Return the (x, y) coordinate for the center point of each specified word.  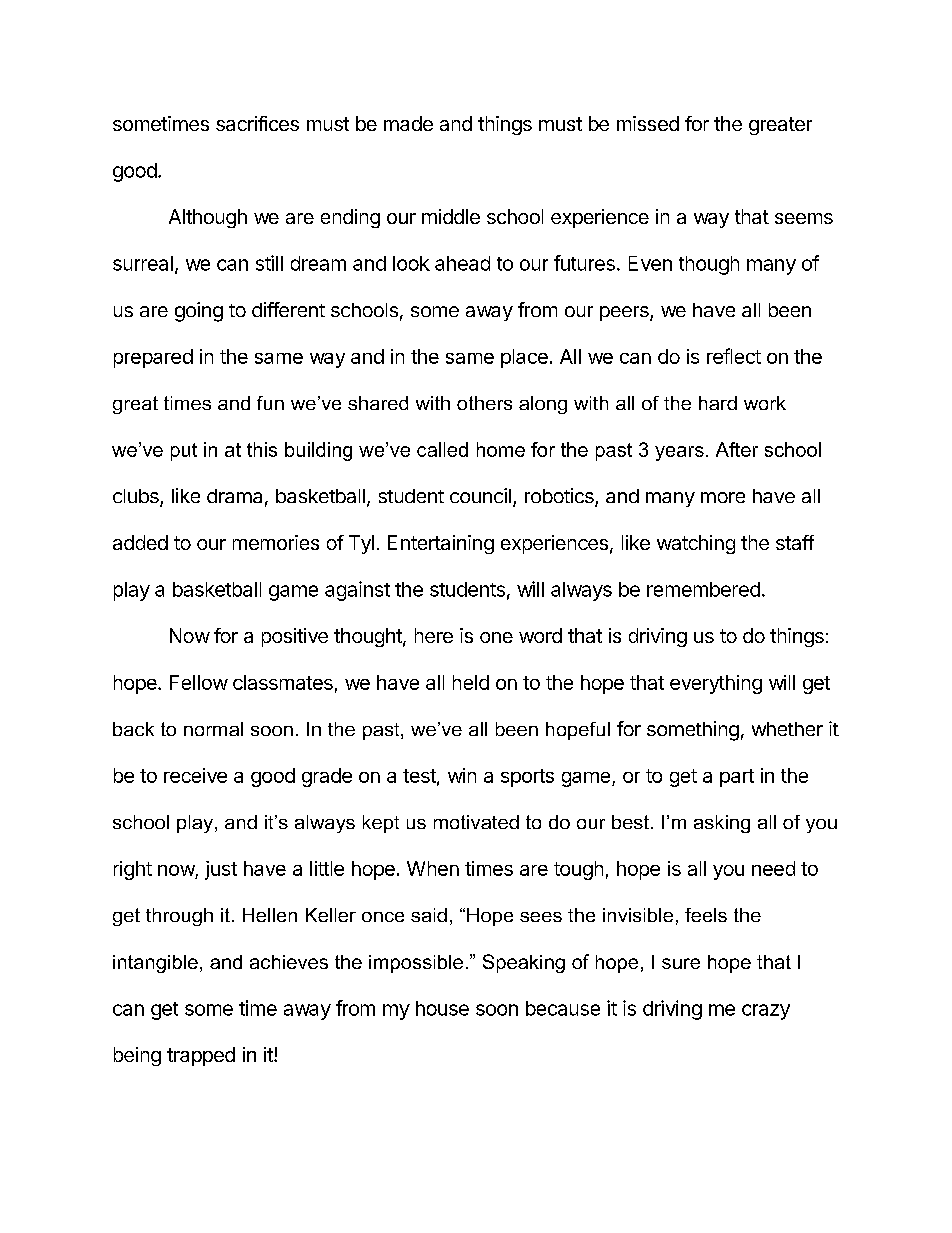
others (484, 403)
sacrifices (257, 123)
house (442, 1008)
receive (195, 775)
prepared (153, 358)
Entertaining (441, 544)
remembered (703, 589)
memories (276, 542)
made (408, 123)
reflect (734, 356)
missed (648, 123)
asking (722, 824)
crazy (766, 1012)
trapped (201, 1056)
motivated (476, 822)
